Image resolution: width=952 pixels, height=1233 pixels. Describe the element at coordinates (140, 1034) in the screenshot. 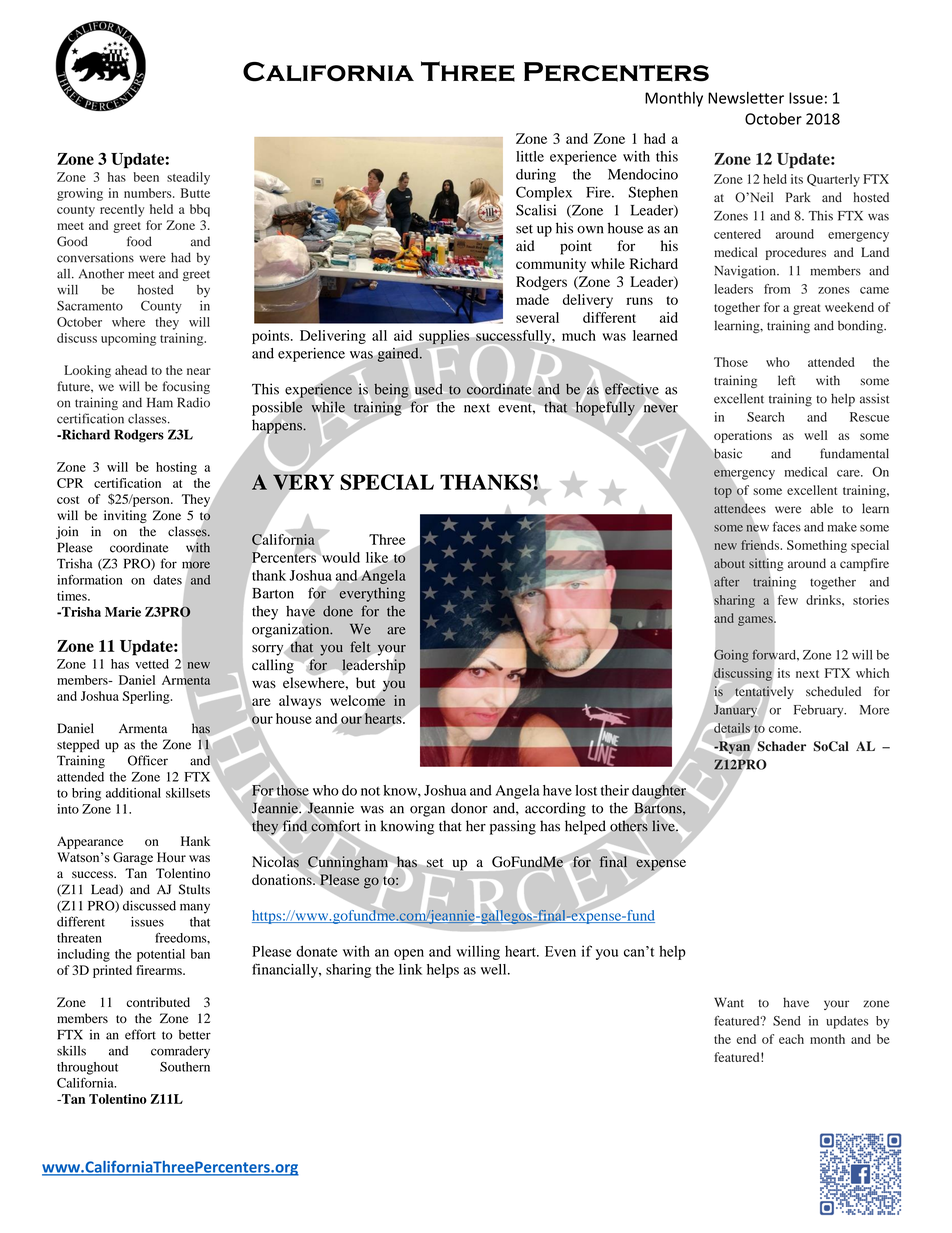

I see `effort` at that location.
